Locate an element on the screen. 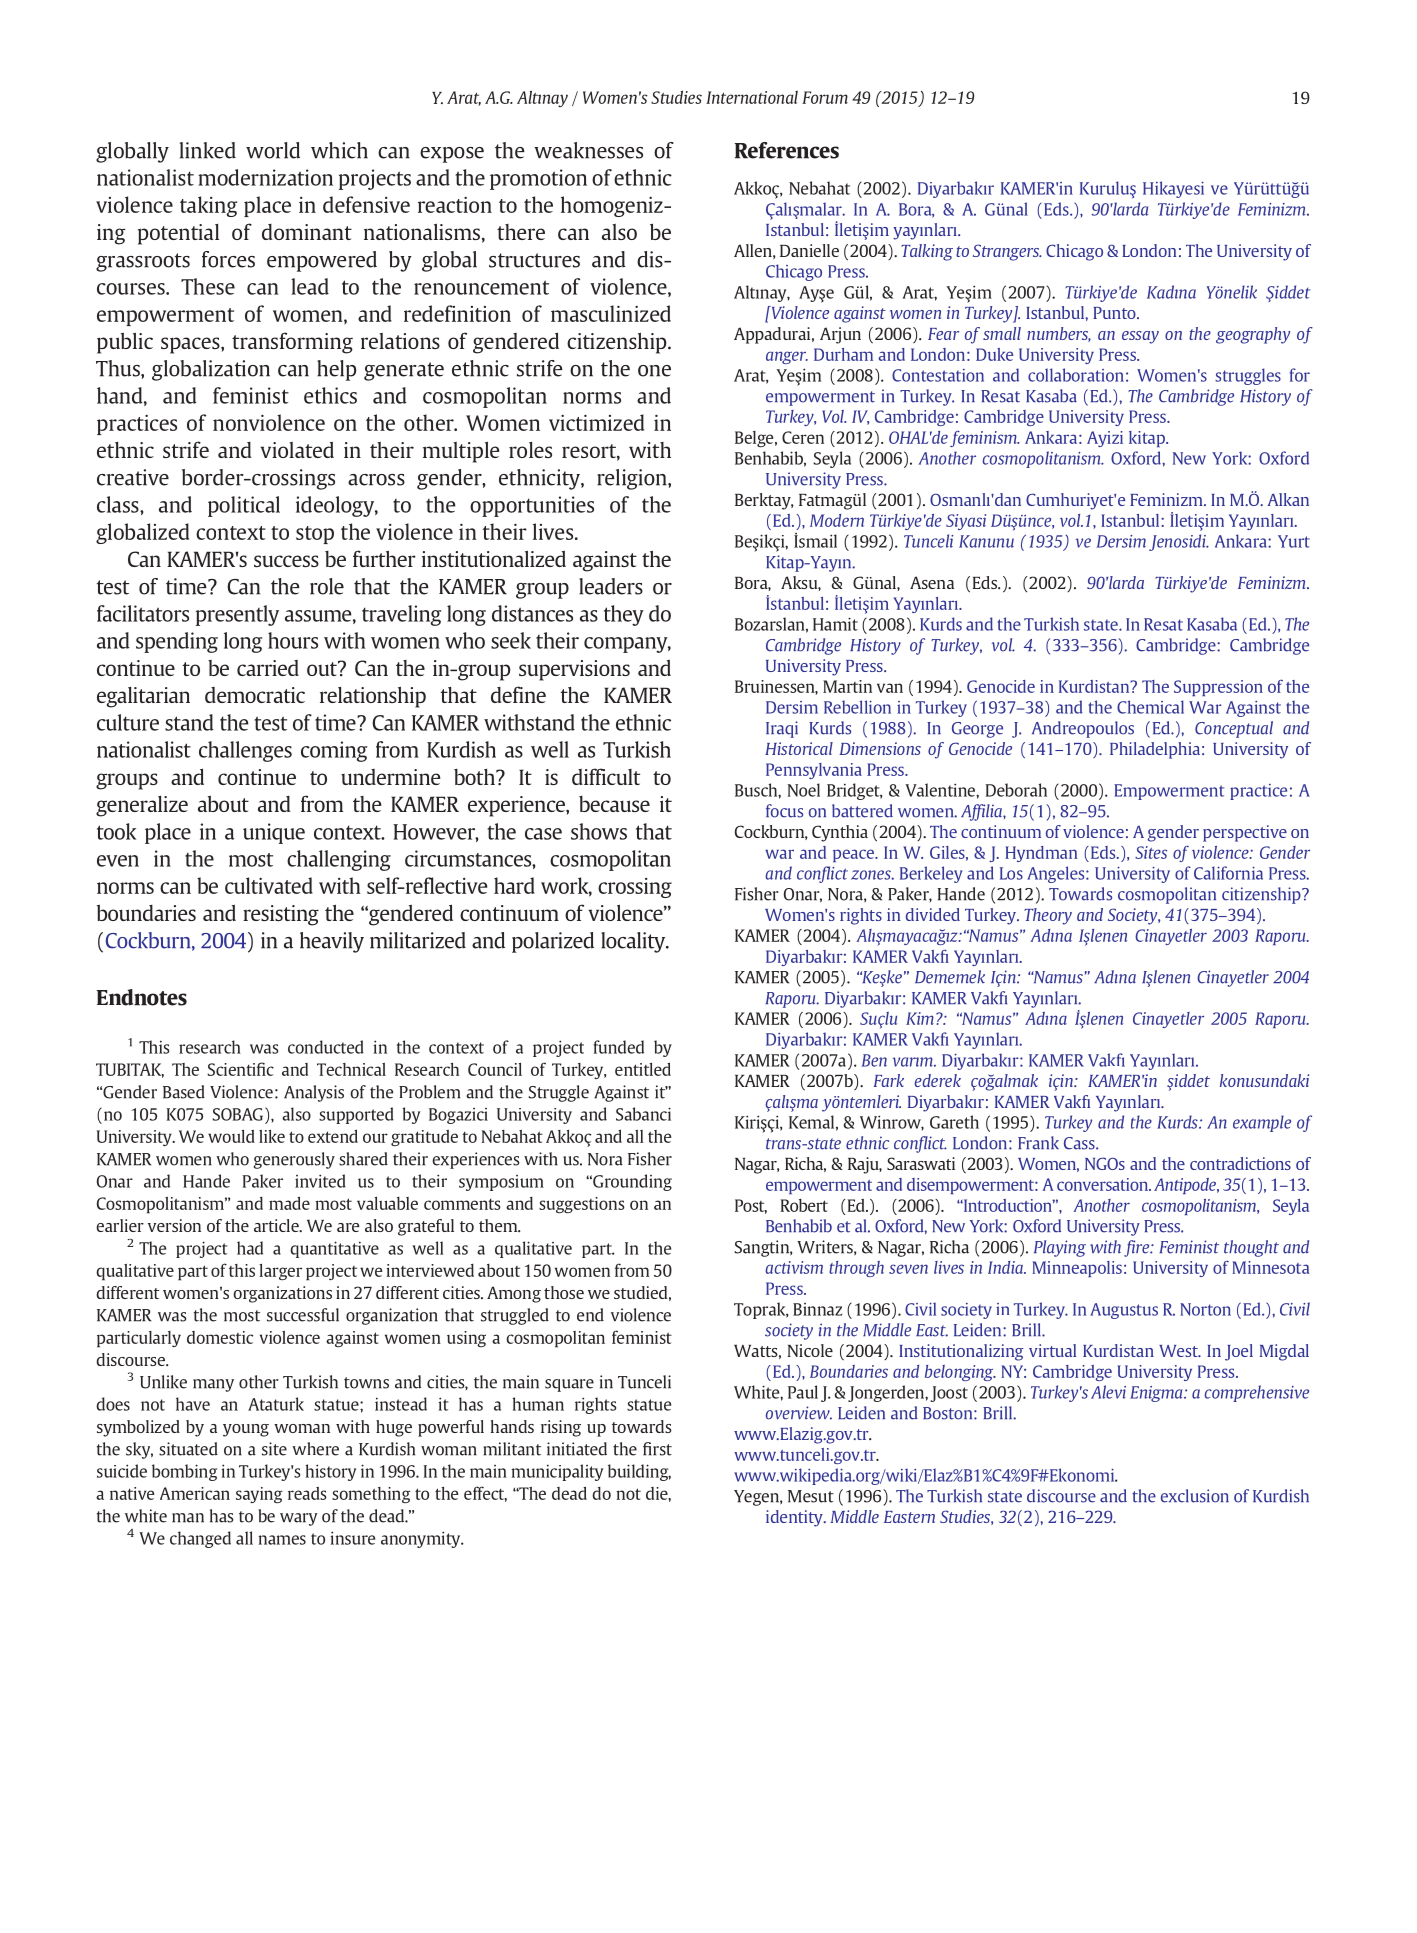  Punto is located at coordinates (1115, 313).
